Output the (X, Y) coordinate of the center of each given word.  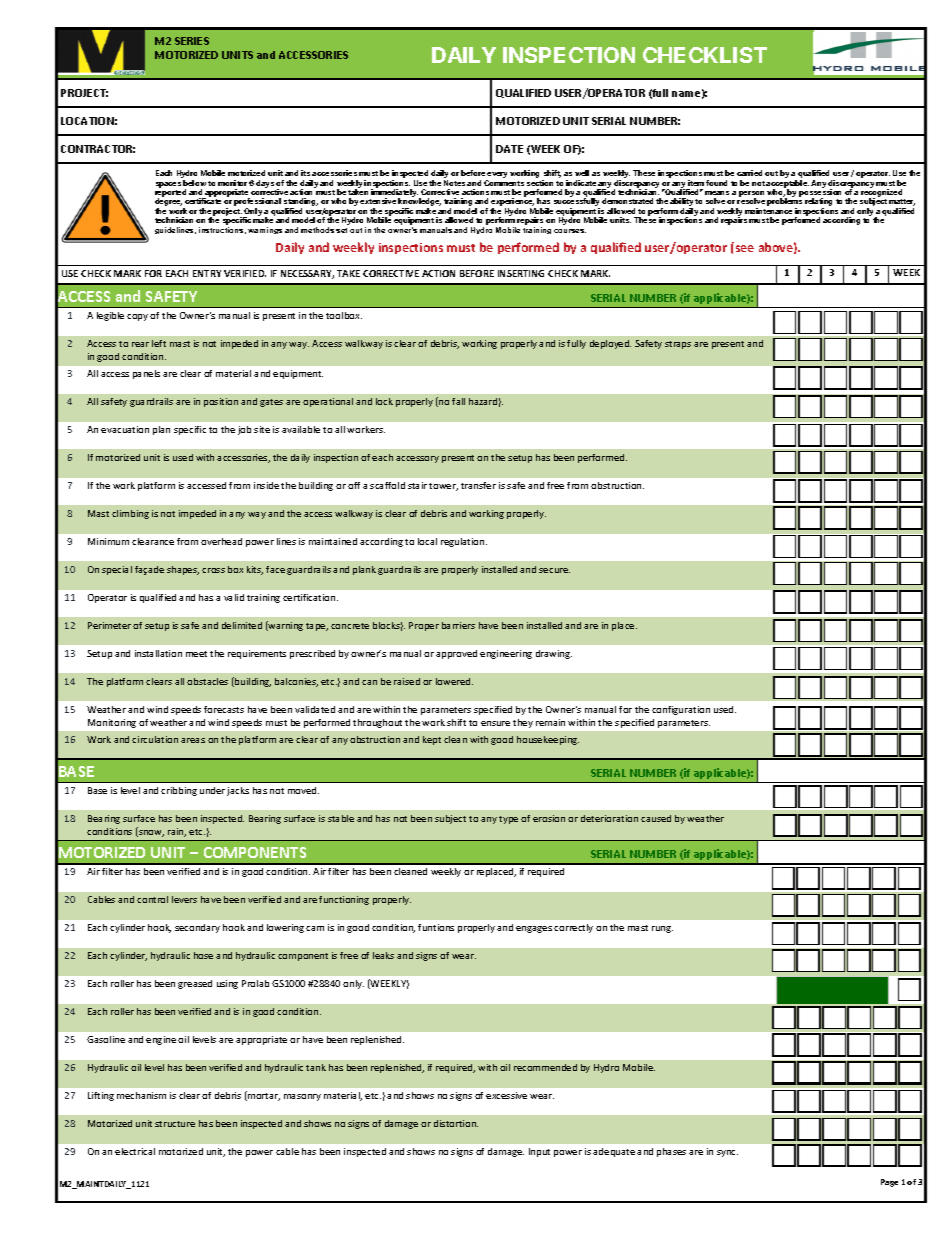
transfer (478, 485)
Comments (504, 183)
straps (678, 345)
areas (193, 740)
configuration (681, 710)
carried (749, 173)
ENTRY (207, 273)
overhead (221, 541)
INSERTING (521, 273)
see (745, 248)
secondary (197, 928)
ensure (495, 723)
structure (175, 1124)
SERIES (192, 41)
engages (534, 929)
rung (662, 929)
